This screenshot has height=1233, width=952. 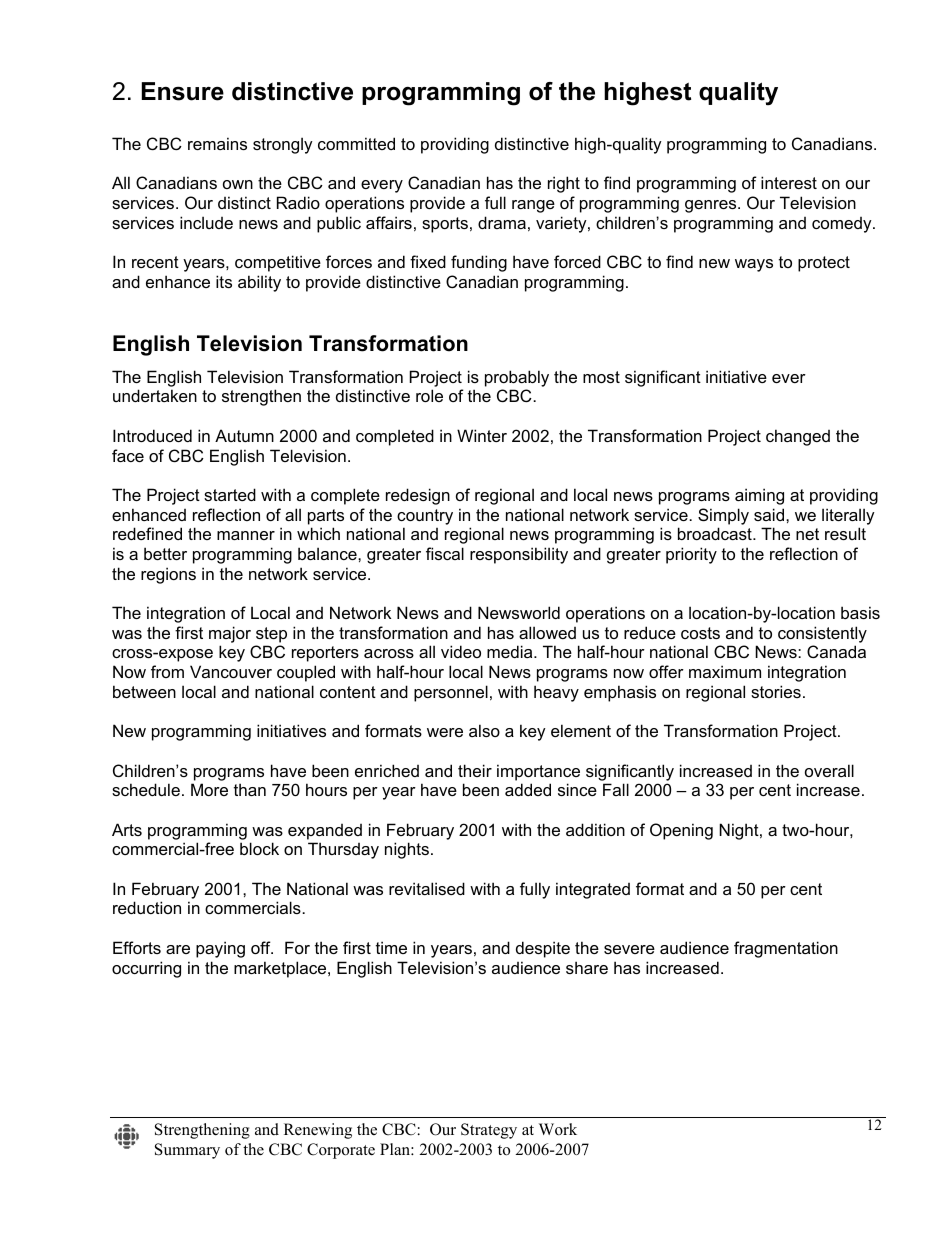 I want to click on remains, so click(x=217, y=143).
